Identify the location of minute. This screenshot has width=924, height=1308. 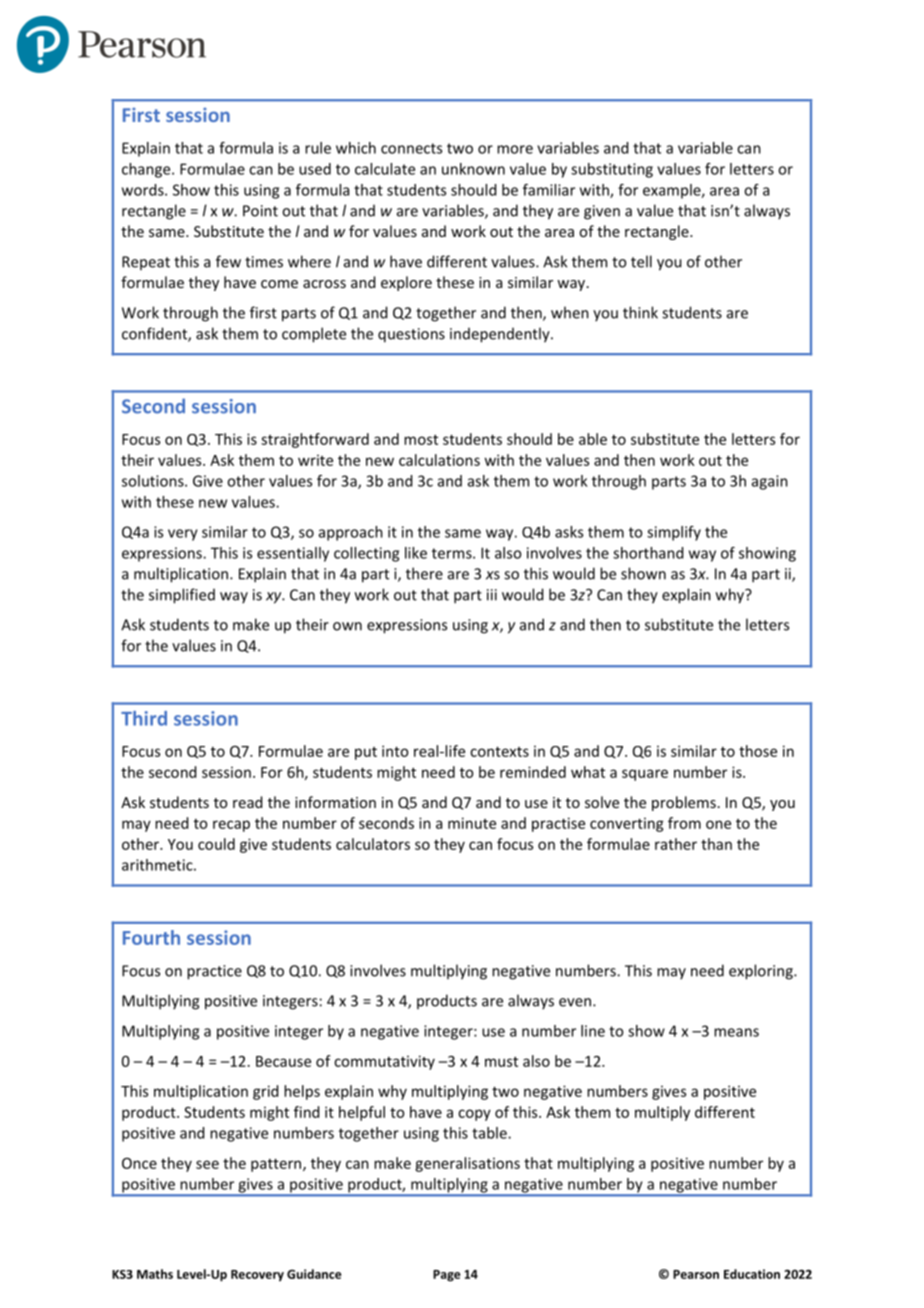
(472, 823).
